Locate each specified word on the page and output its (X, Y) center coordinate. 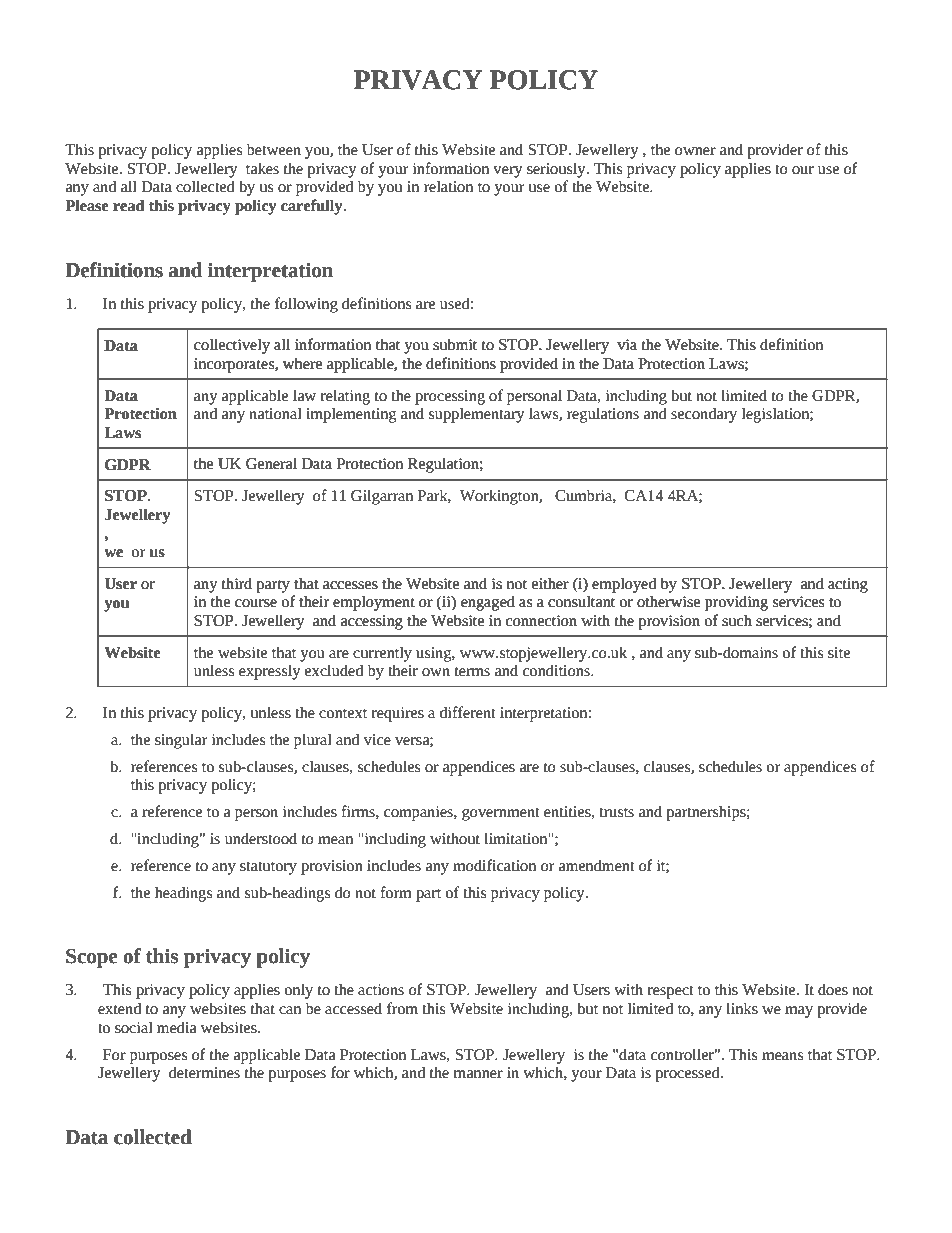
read (129, 205)
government (501, 814)
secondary (704, 415)
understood (261, 838)
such (737, 620)
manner (478, 1074)
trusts (616, 813)
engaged (488, 603)
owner (695, 151)
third (237, 583)
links (742, 1008)
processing (450, 397)
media (176, 1027)
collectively (232, 346)
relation (448, 186)
